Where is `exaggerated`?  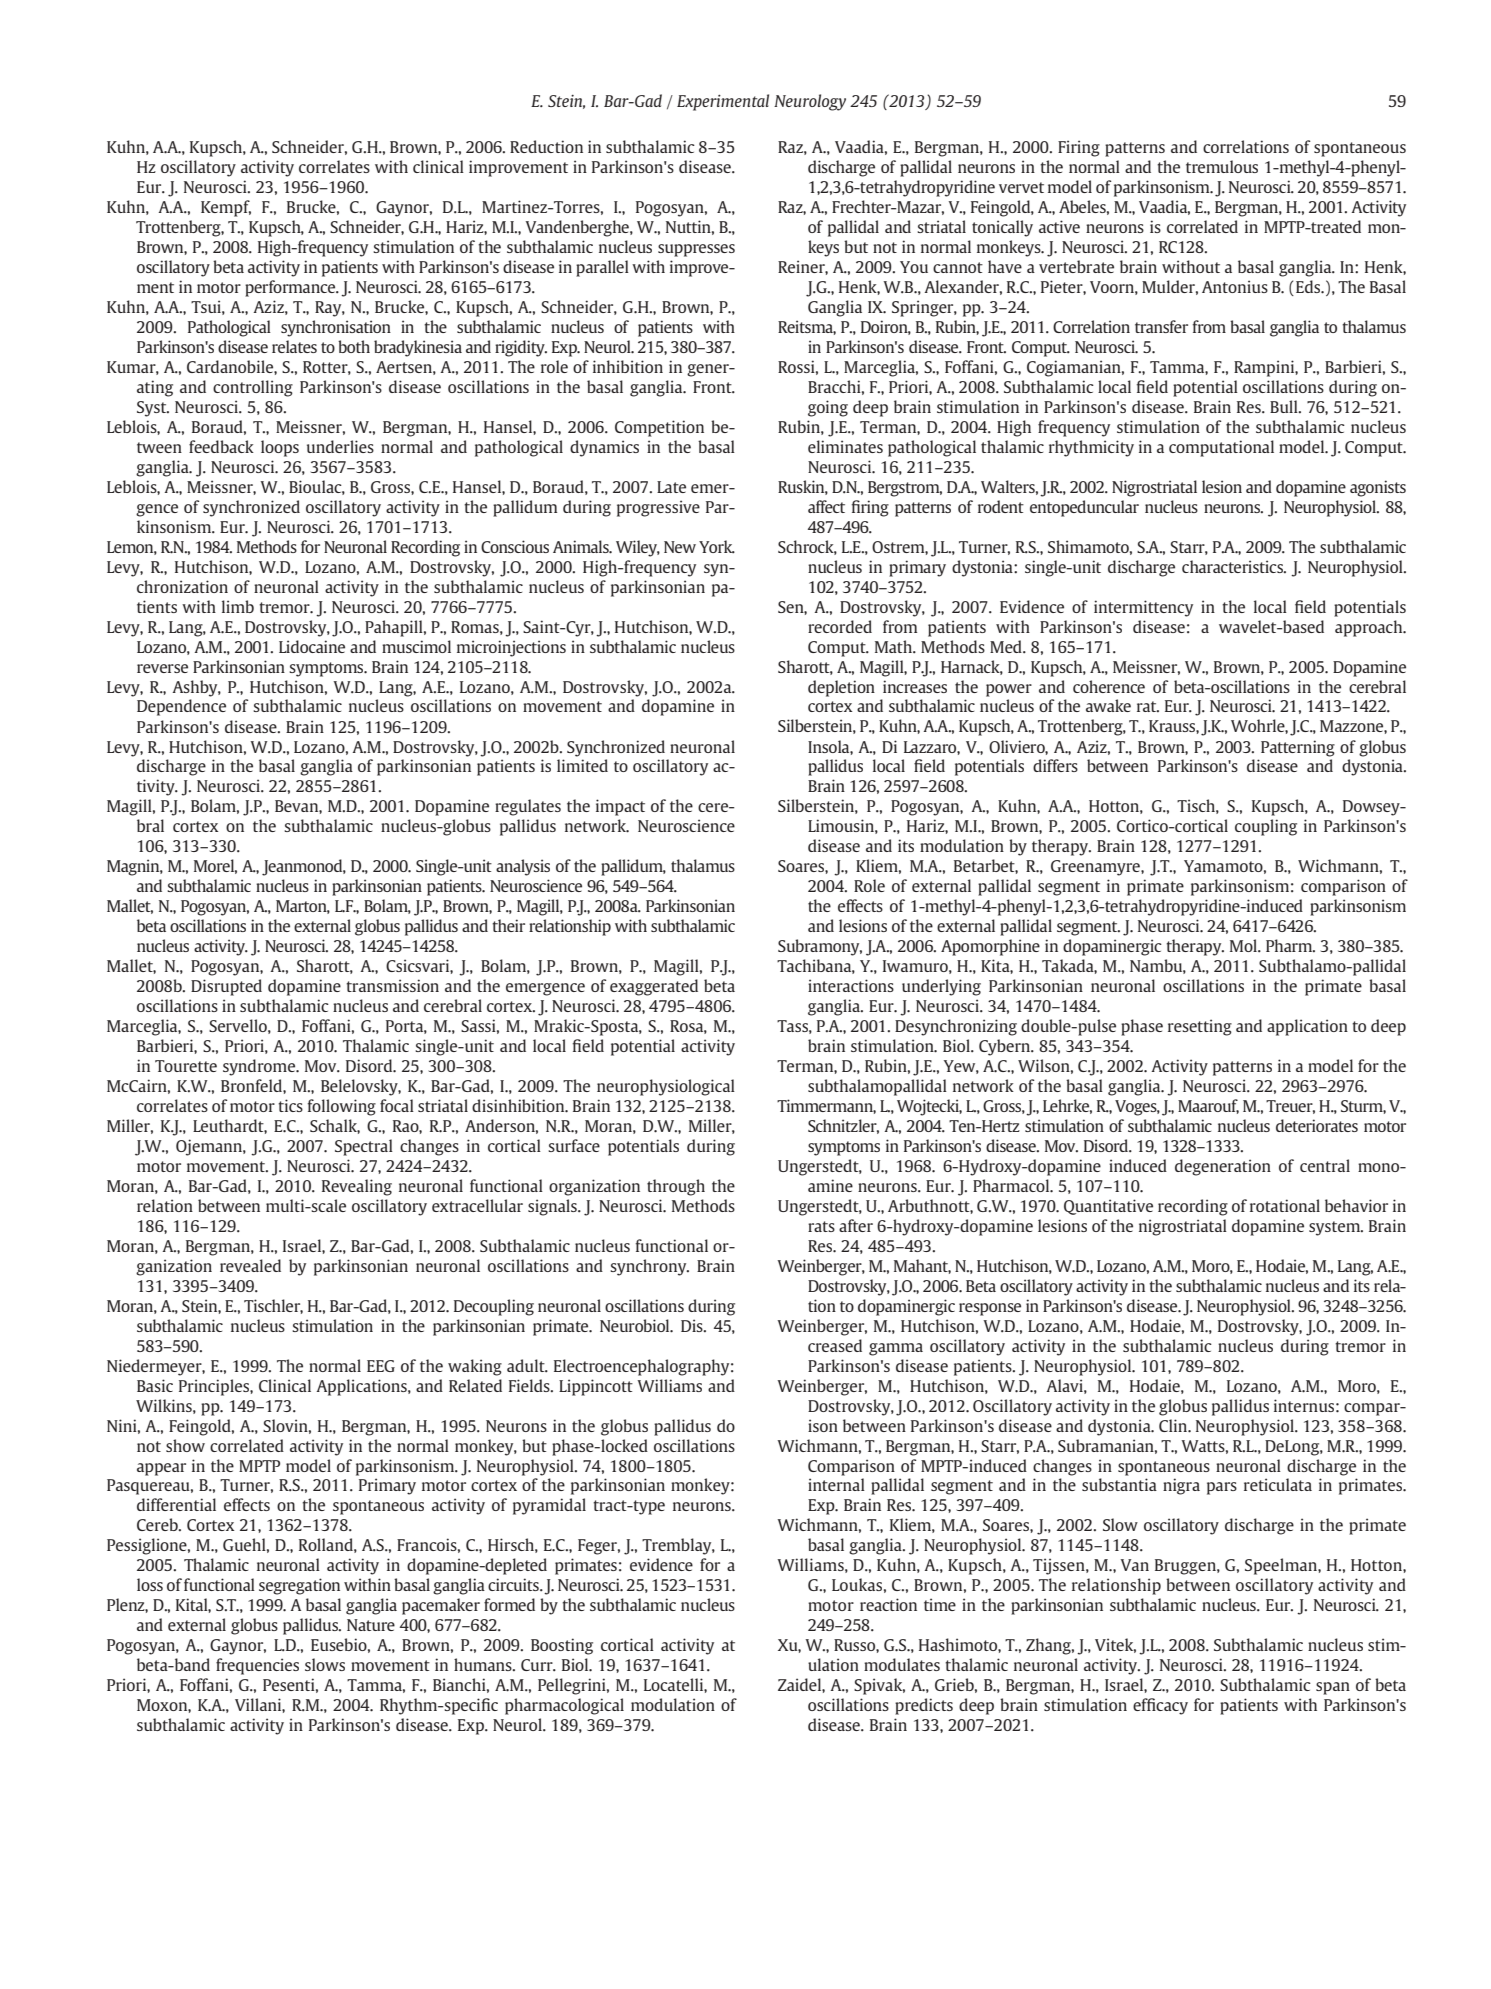 exaggerated is located at coordinates (654, 987).
